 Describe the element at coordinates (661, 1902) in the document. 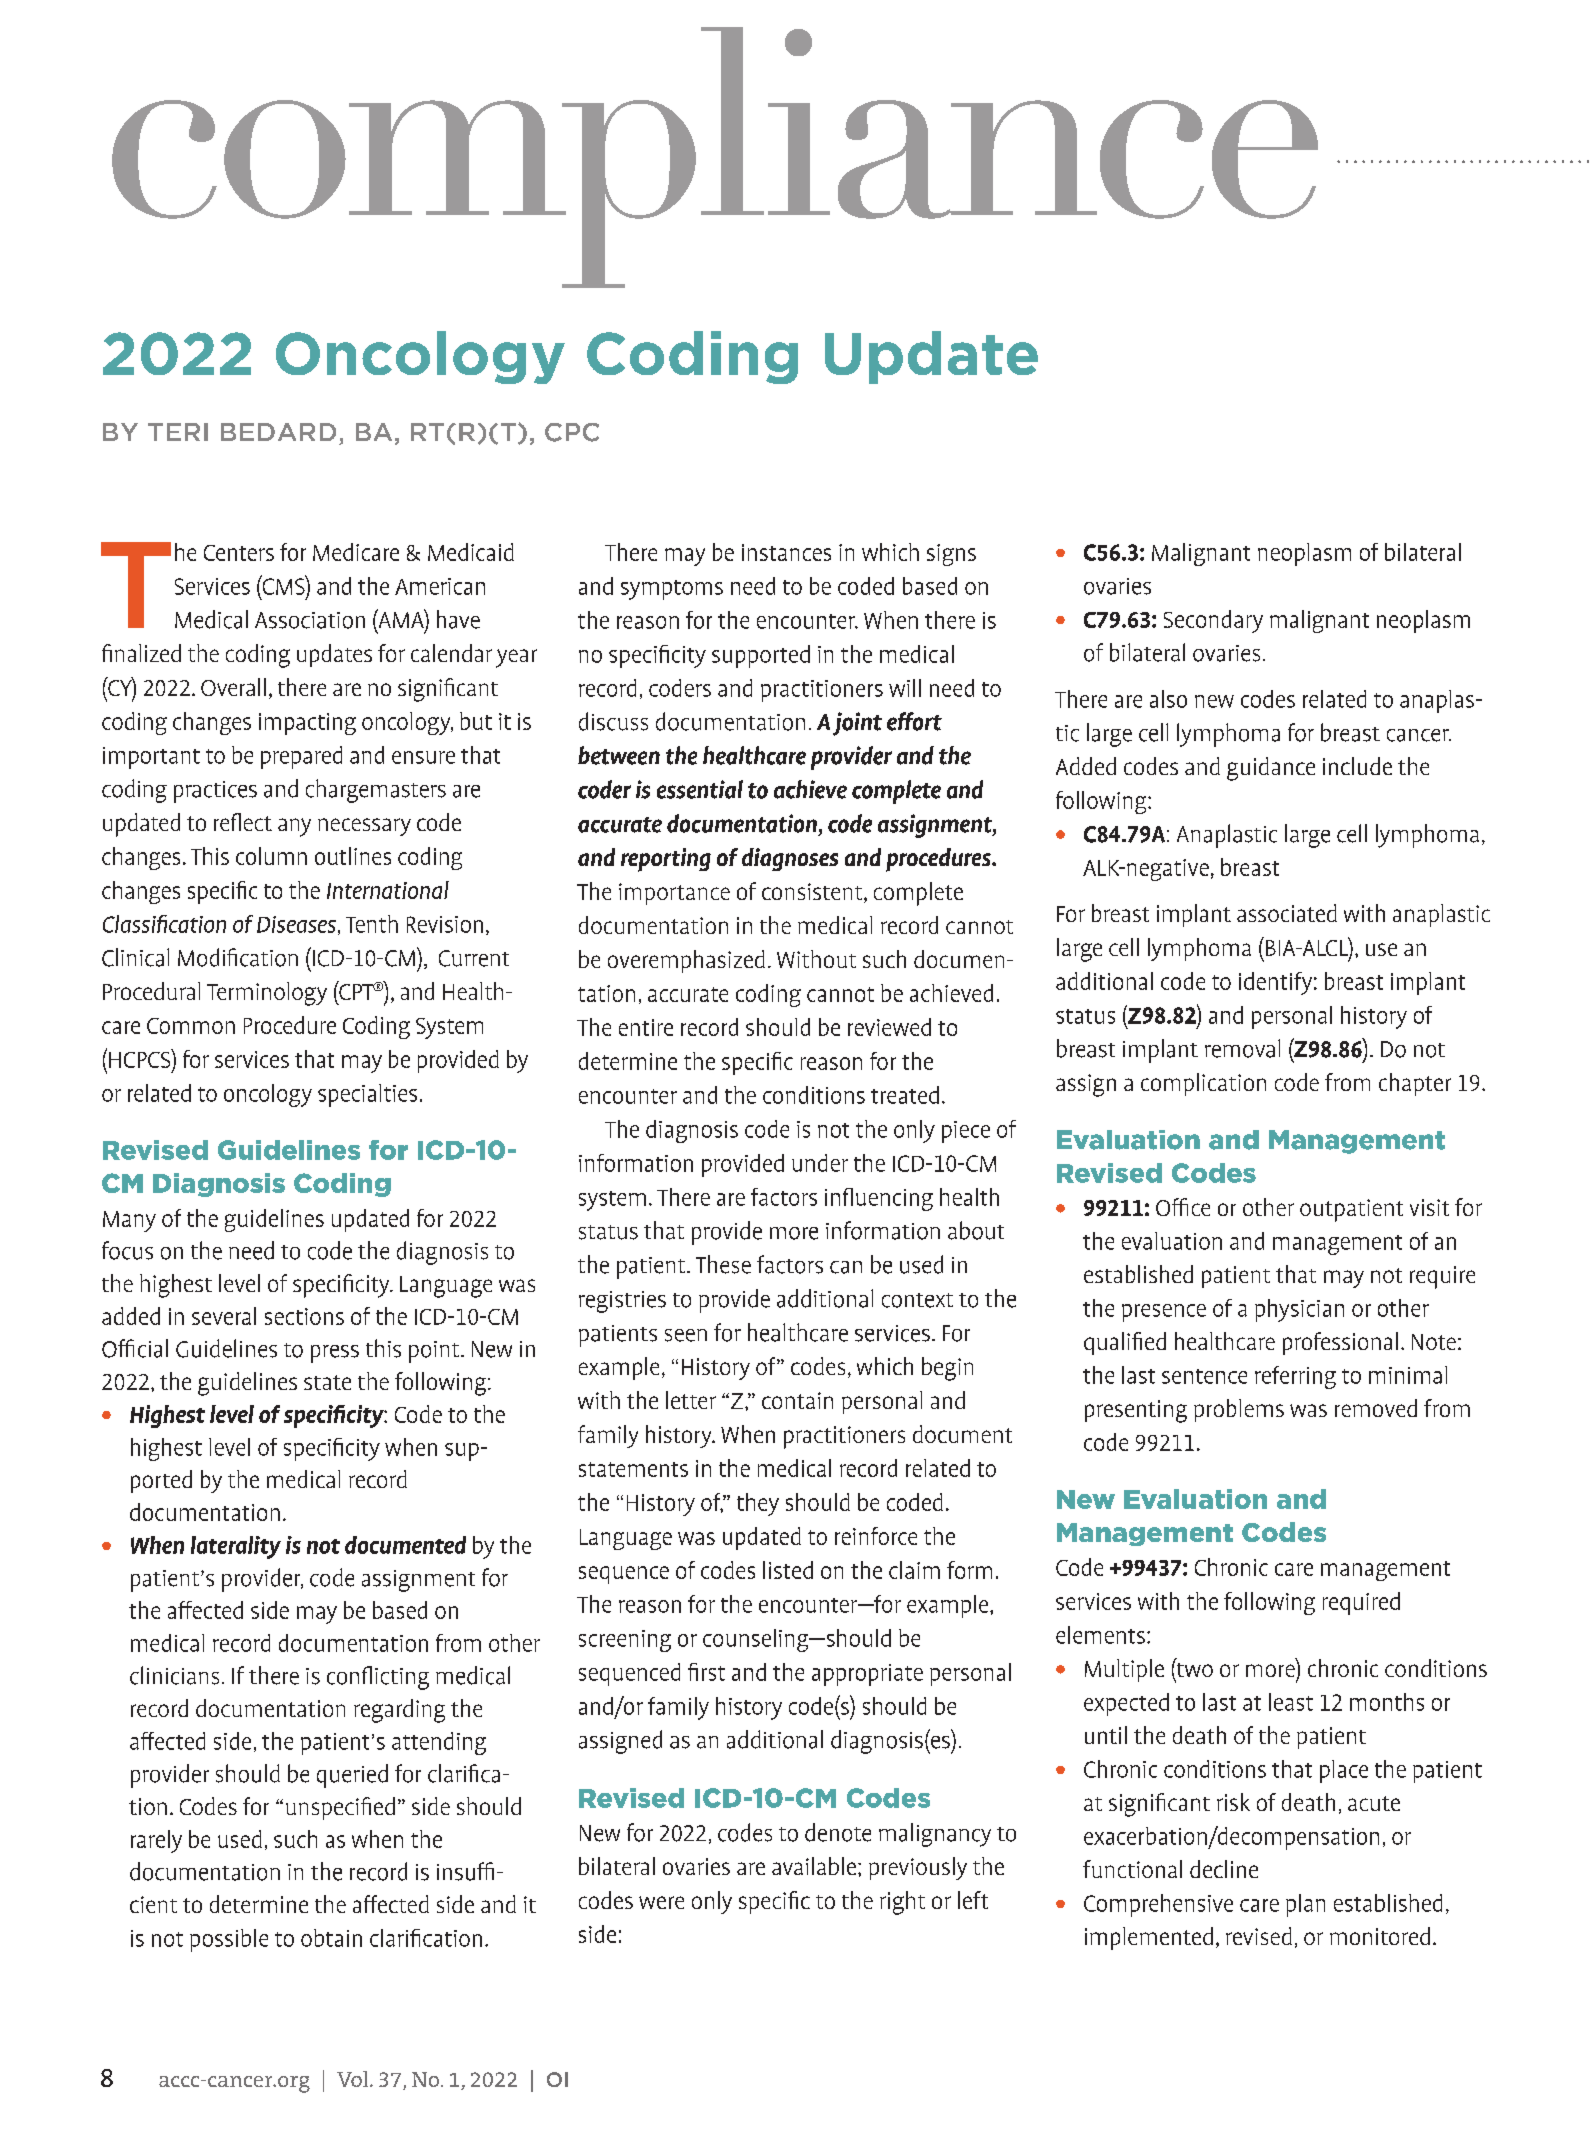

I see `were` at that location.
